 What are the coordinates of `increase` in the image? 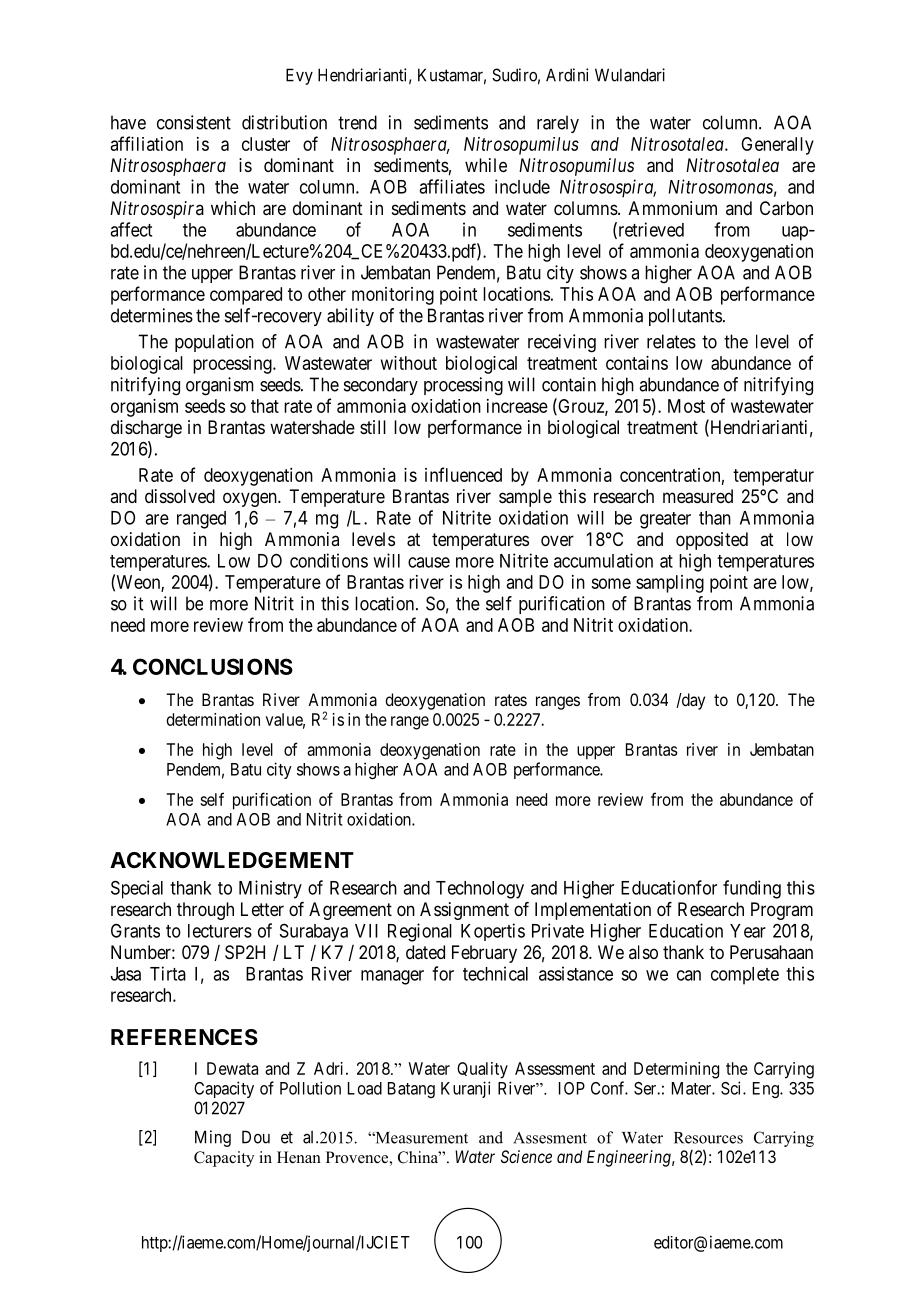 It's located at (517, 406).
